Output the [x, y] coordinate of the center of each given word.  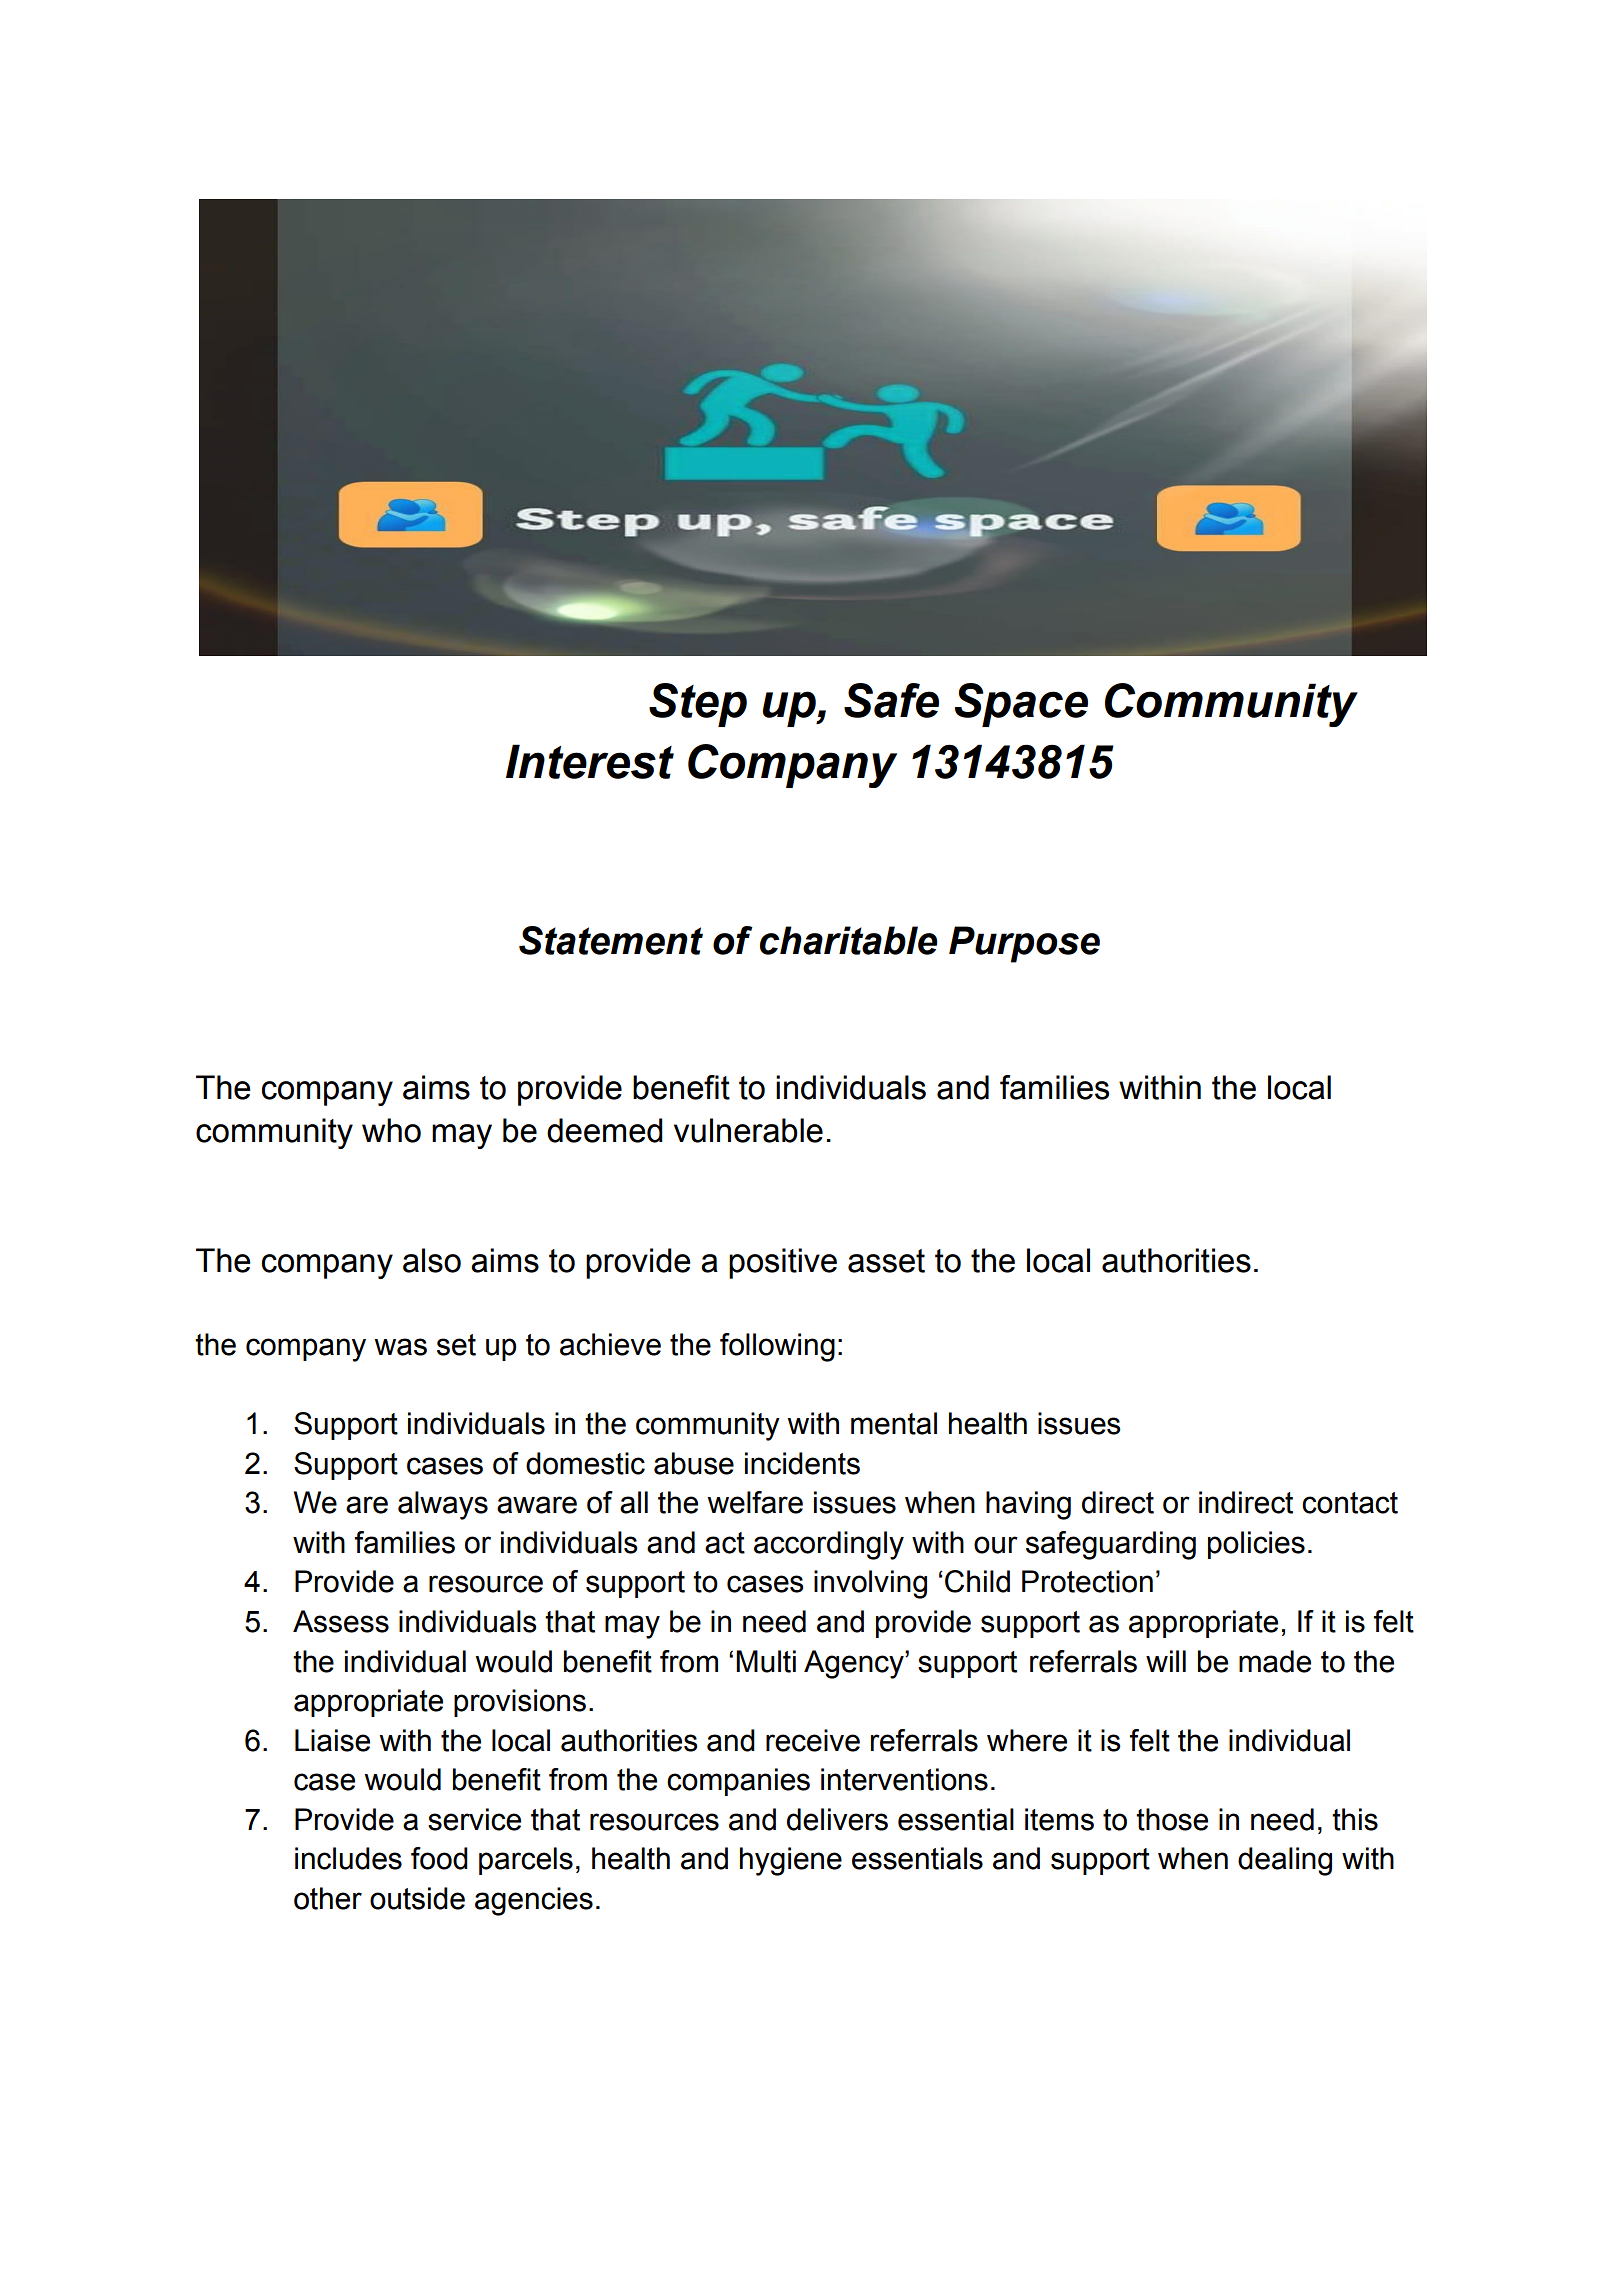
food [439, 1858]
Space [1021, 705]
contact [1350, 1503]
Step [698, 705]
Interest [590, 761]
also [432, 1260]
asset [886, 1261]
